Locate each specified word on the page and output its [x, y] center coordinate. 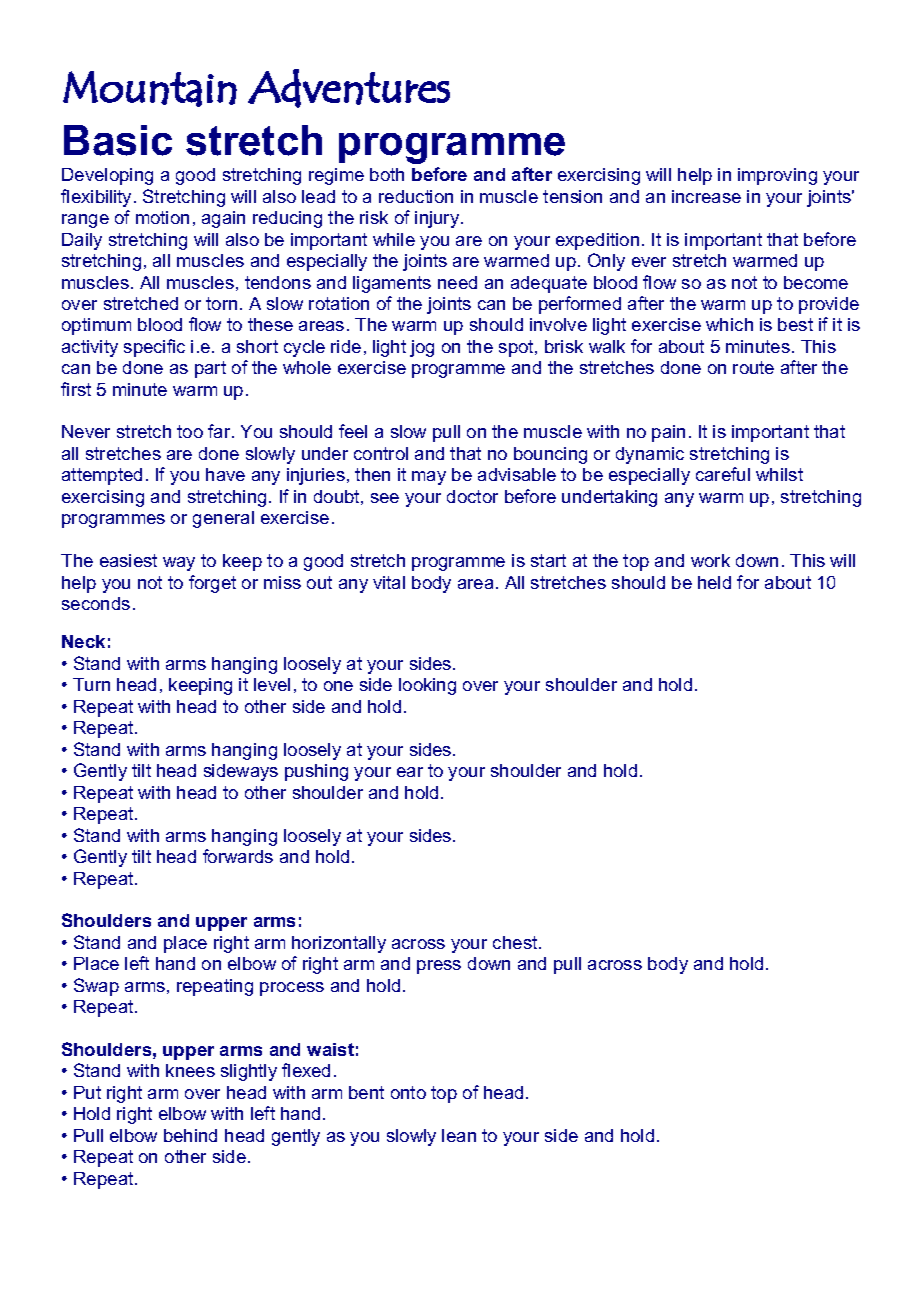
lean [459, 1135]
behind [190, 1135]
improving [777, 176]
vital [389, 582]
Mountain [150, 89]
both [387, 174]
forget [212, 584]
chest [516, 942]
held [714, 582]
